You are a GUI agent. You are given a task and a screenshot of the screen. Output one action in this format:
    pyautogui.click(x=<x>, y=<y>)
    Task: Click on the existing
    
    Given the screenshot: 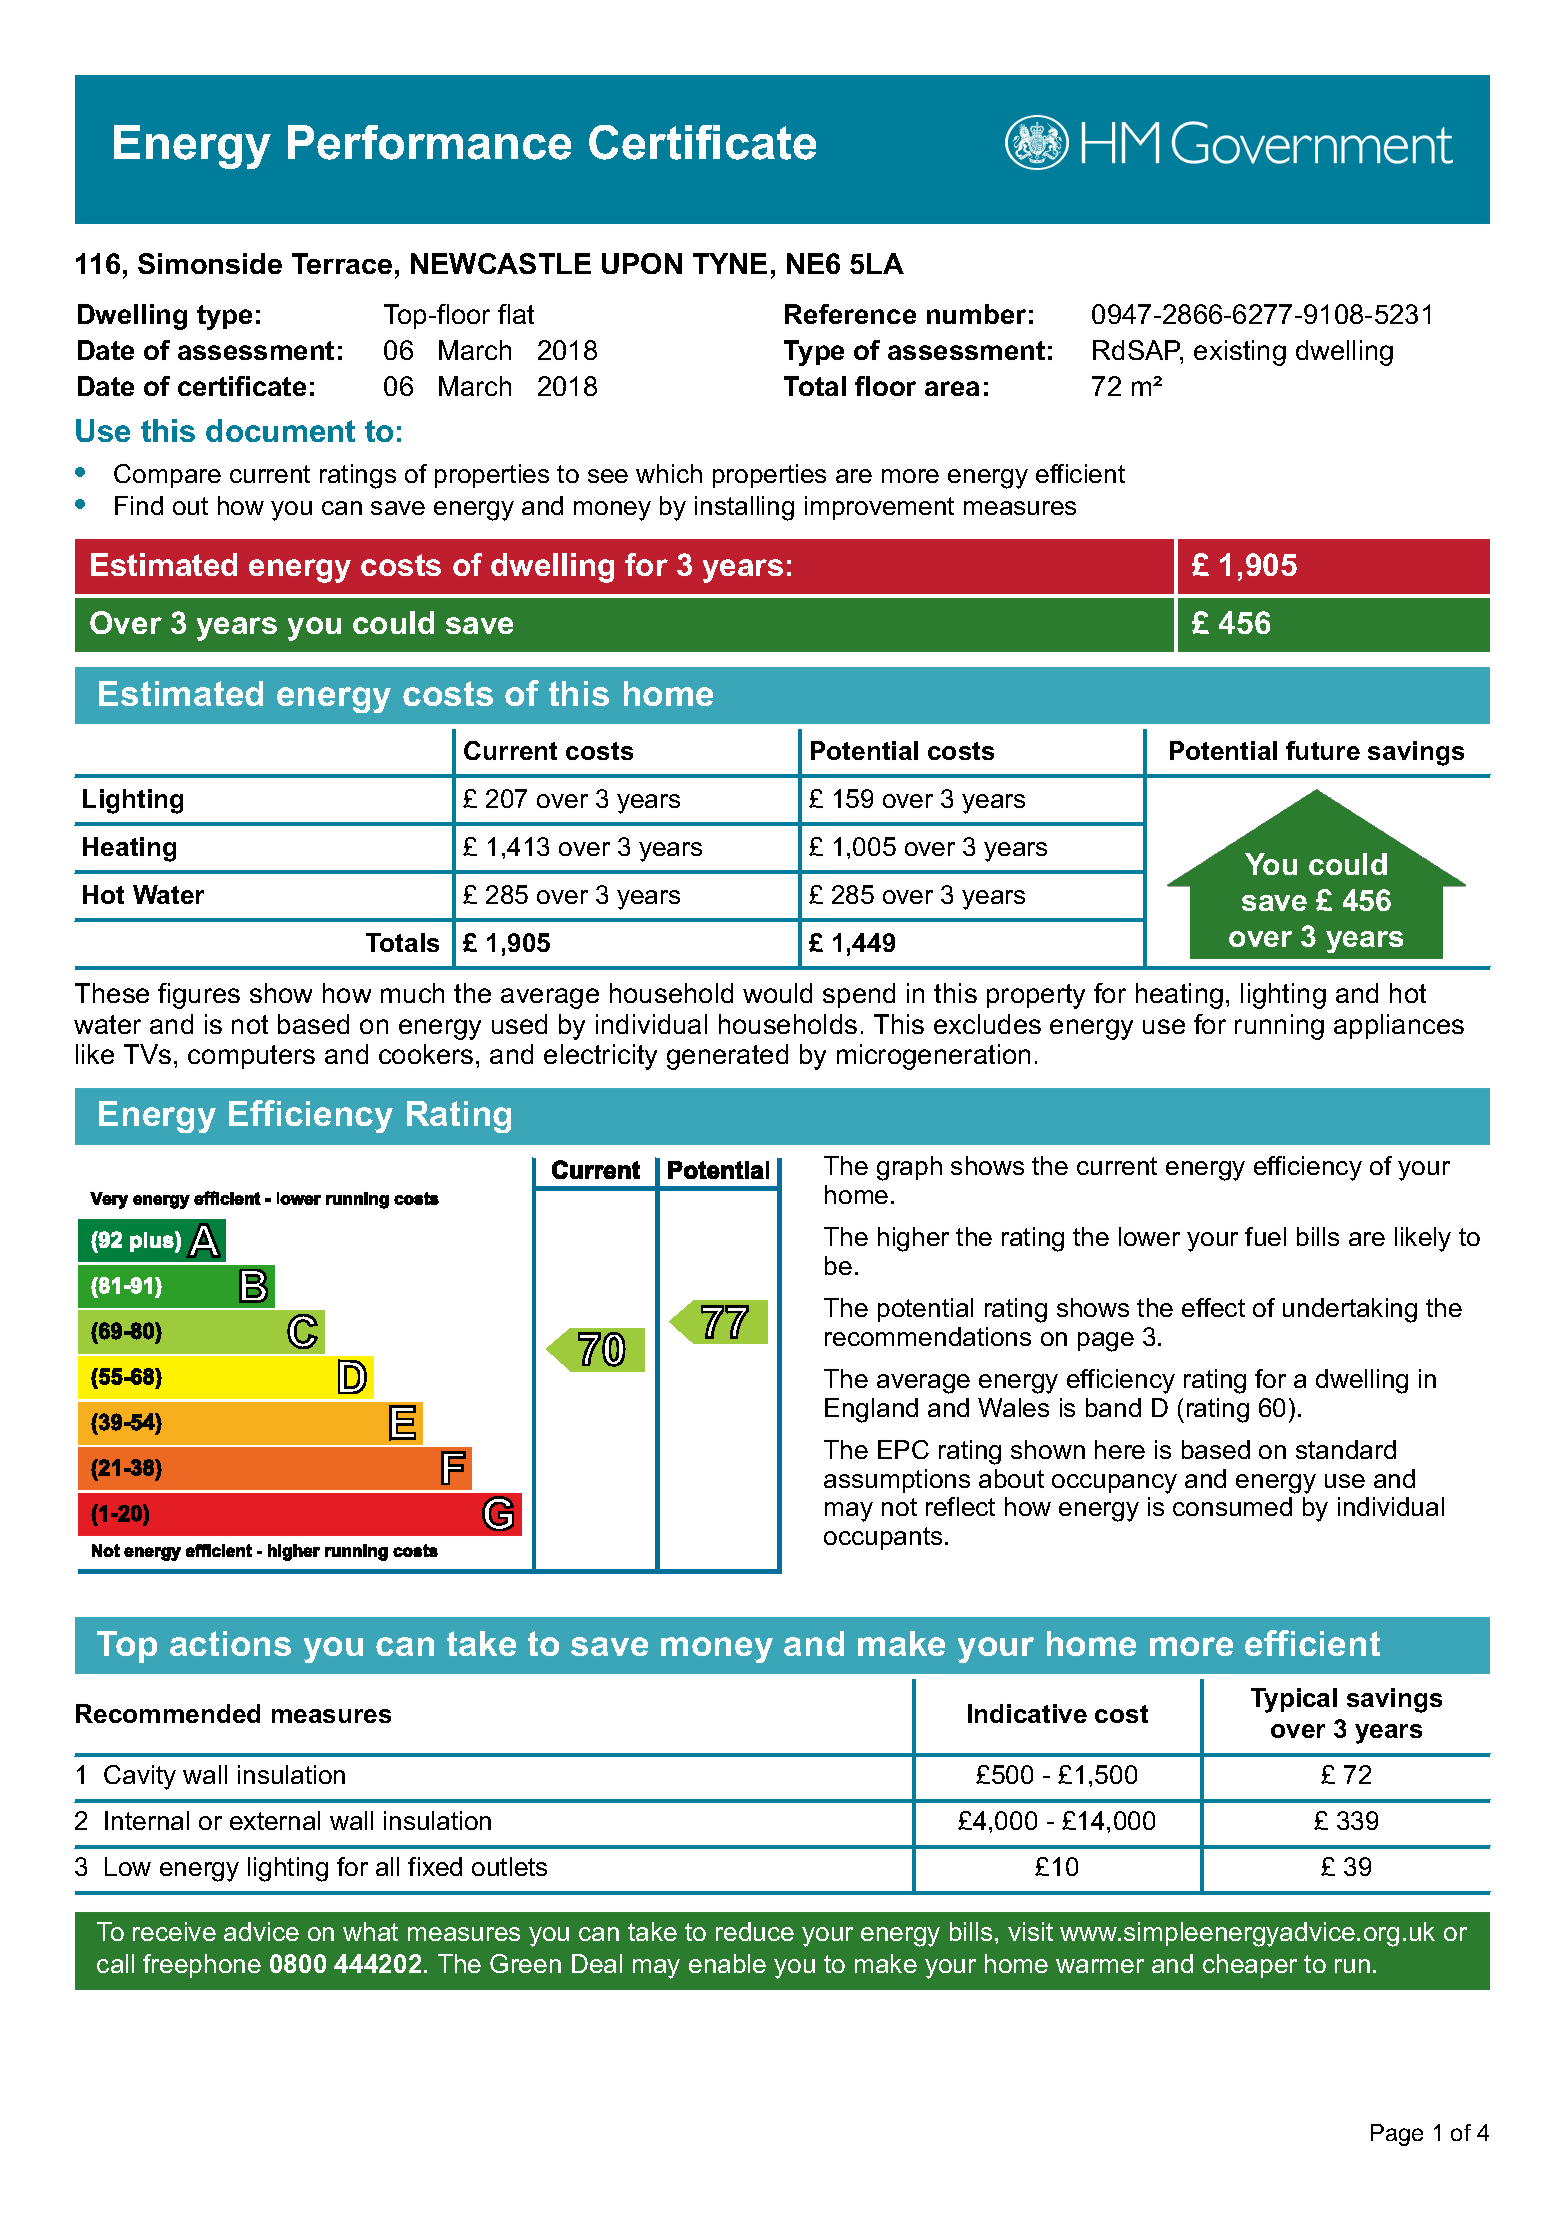 What is the action you would take?
    pyautogui.click(x=1240, y=353)
